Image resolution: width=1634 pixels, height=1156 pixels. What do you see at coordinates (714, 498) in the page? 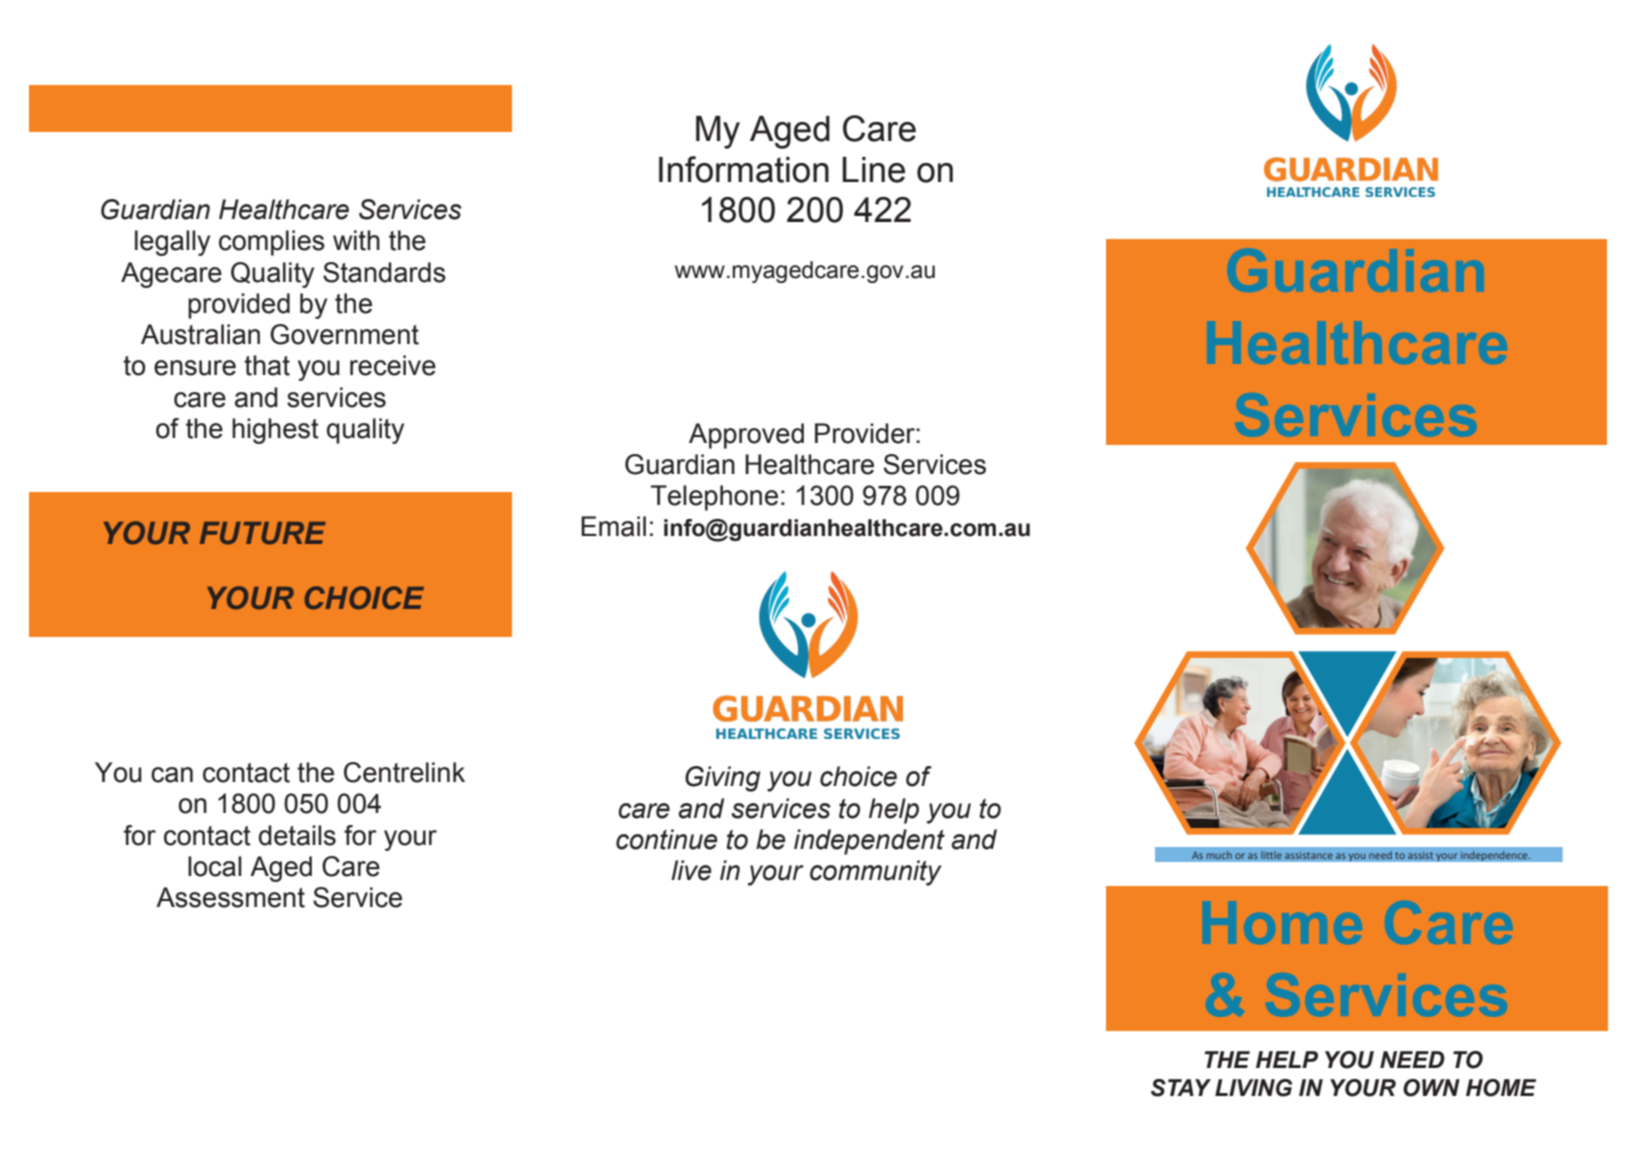
I see `Telephone` at bounding box center [714, 498].
